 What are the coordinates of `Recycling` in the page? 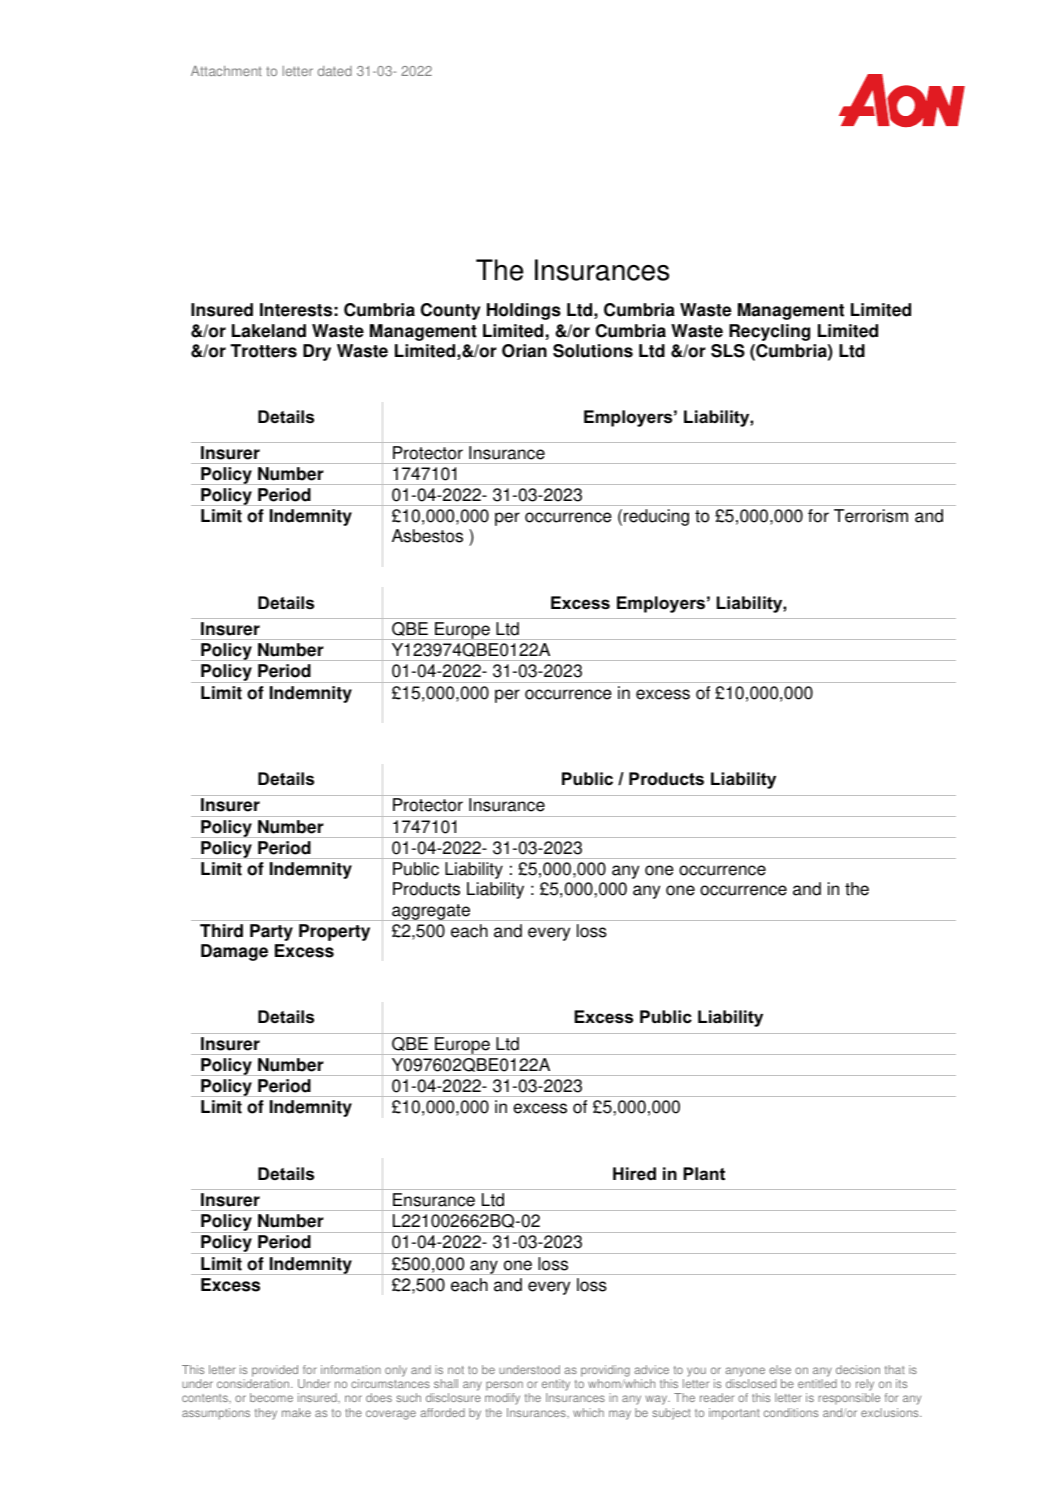 It's located at (769, 332).
